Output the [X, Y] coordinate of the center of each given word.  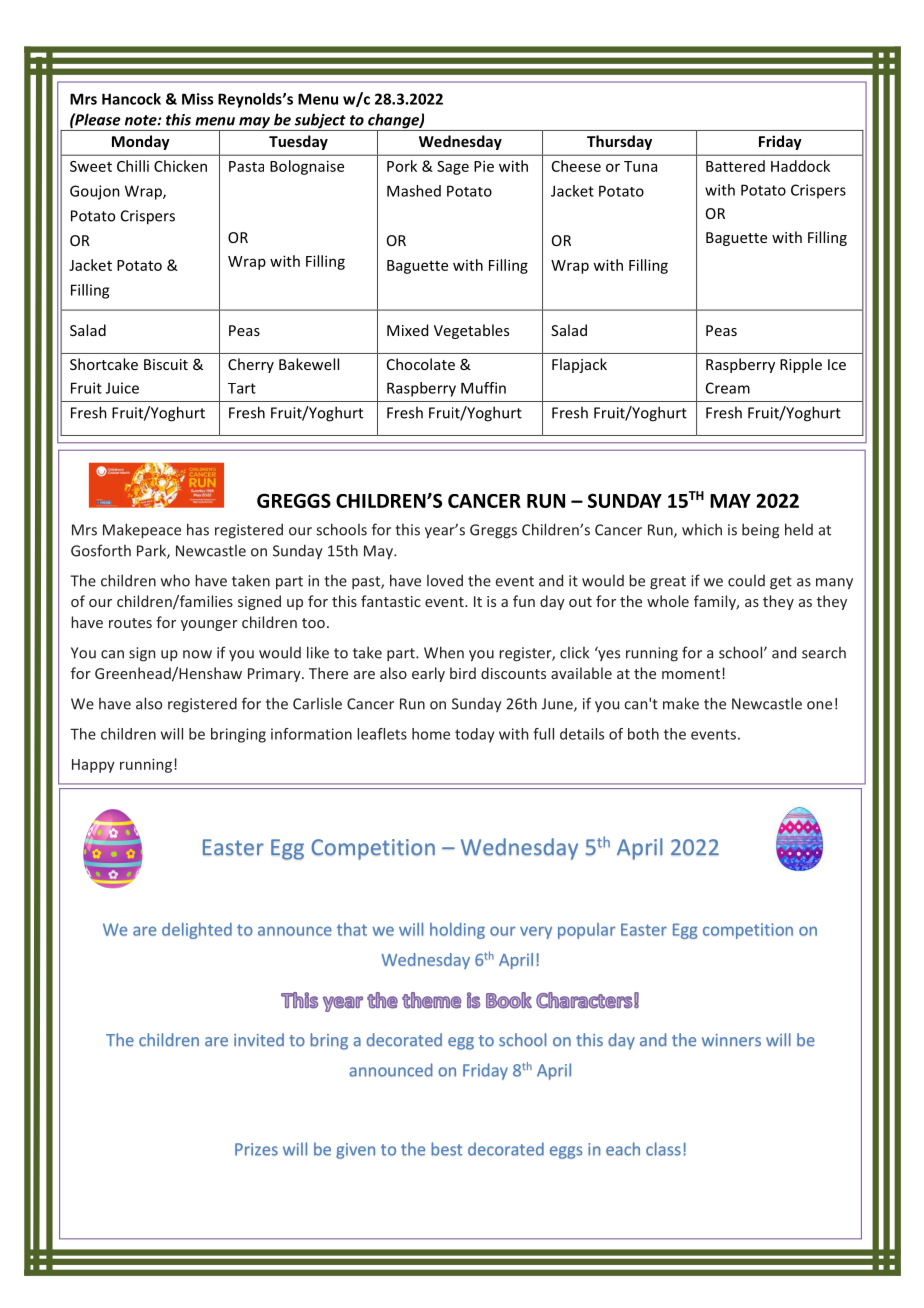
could [746, 581]
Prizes [256, 1149]
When [444, 652]
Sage [453, 168]
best [446, 1149]
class [663, 1149]
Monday [141, 142]
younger [209, 625]
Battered [735, 166]
